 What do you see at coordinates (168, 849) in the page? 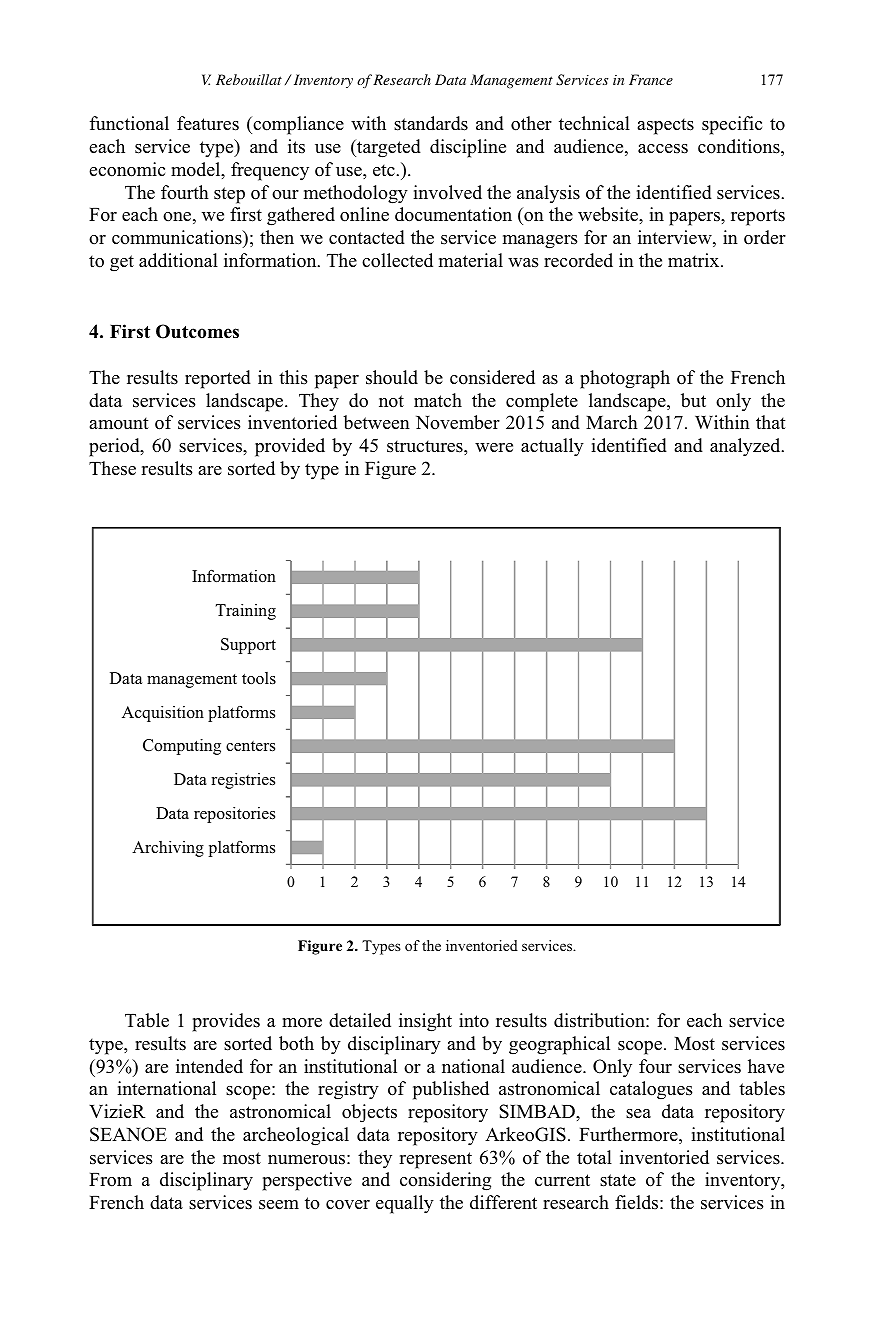
I see `Archiving` at bounding box center [168, 849].
